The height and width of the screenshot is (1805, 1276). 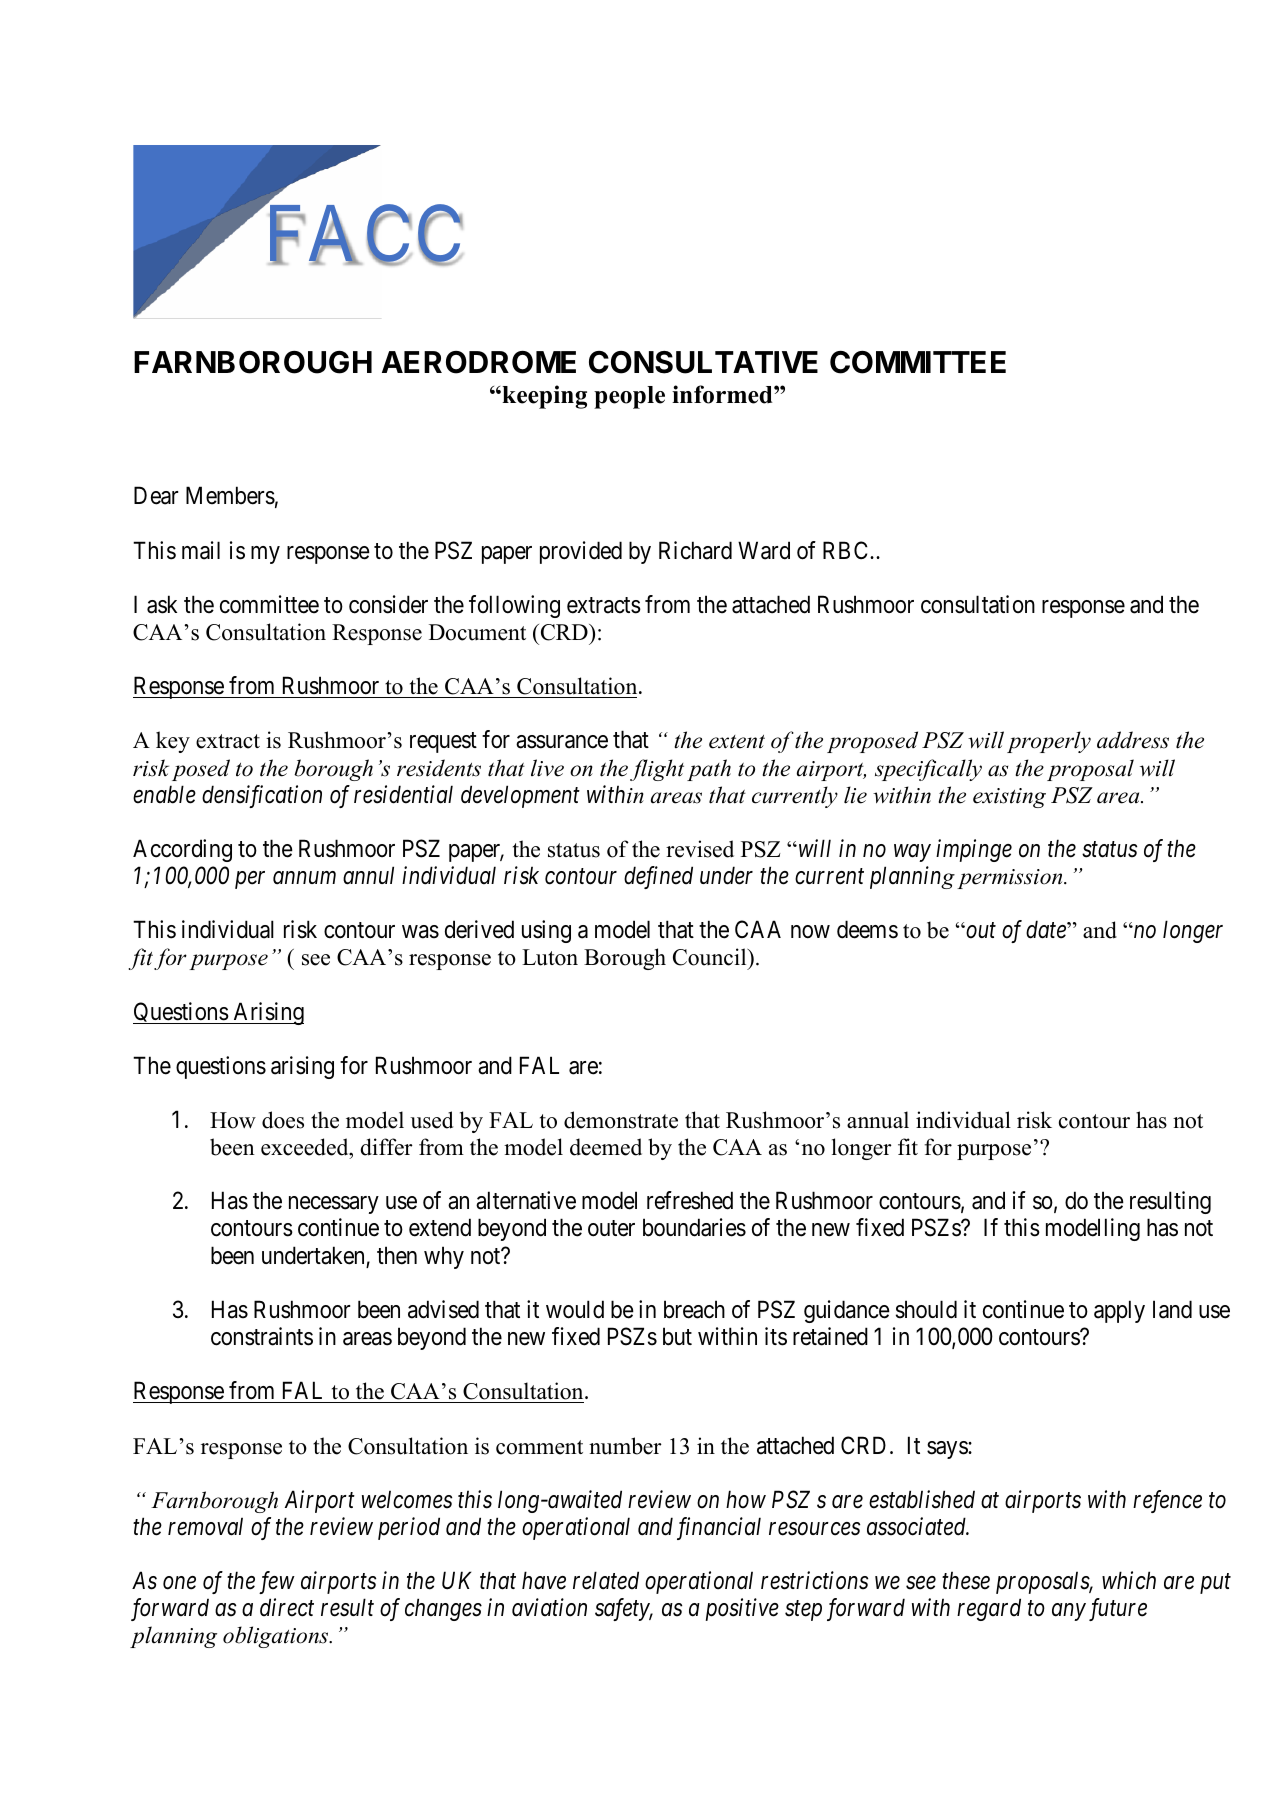 I want to click on date, so click(x=1047, y=929).
